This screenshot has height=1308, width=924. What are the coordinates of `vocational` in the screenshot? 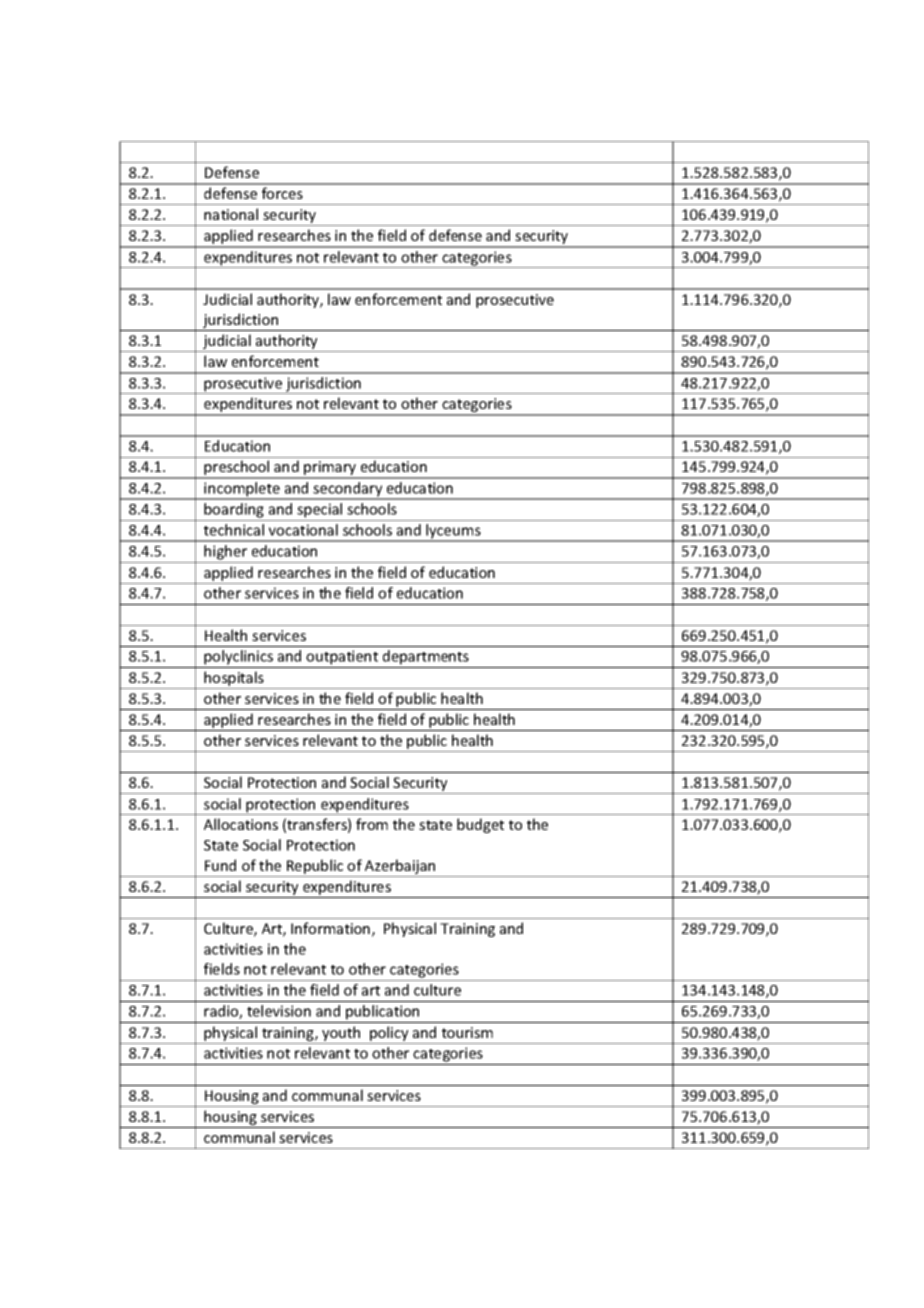 It's located at (303, 530).
